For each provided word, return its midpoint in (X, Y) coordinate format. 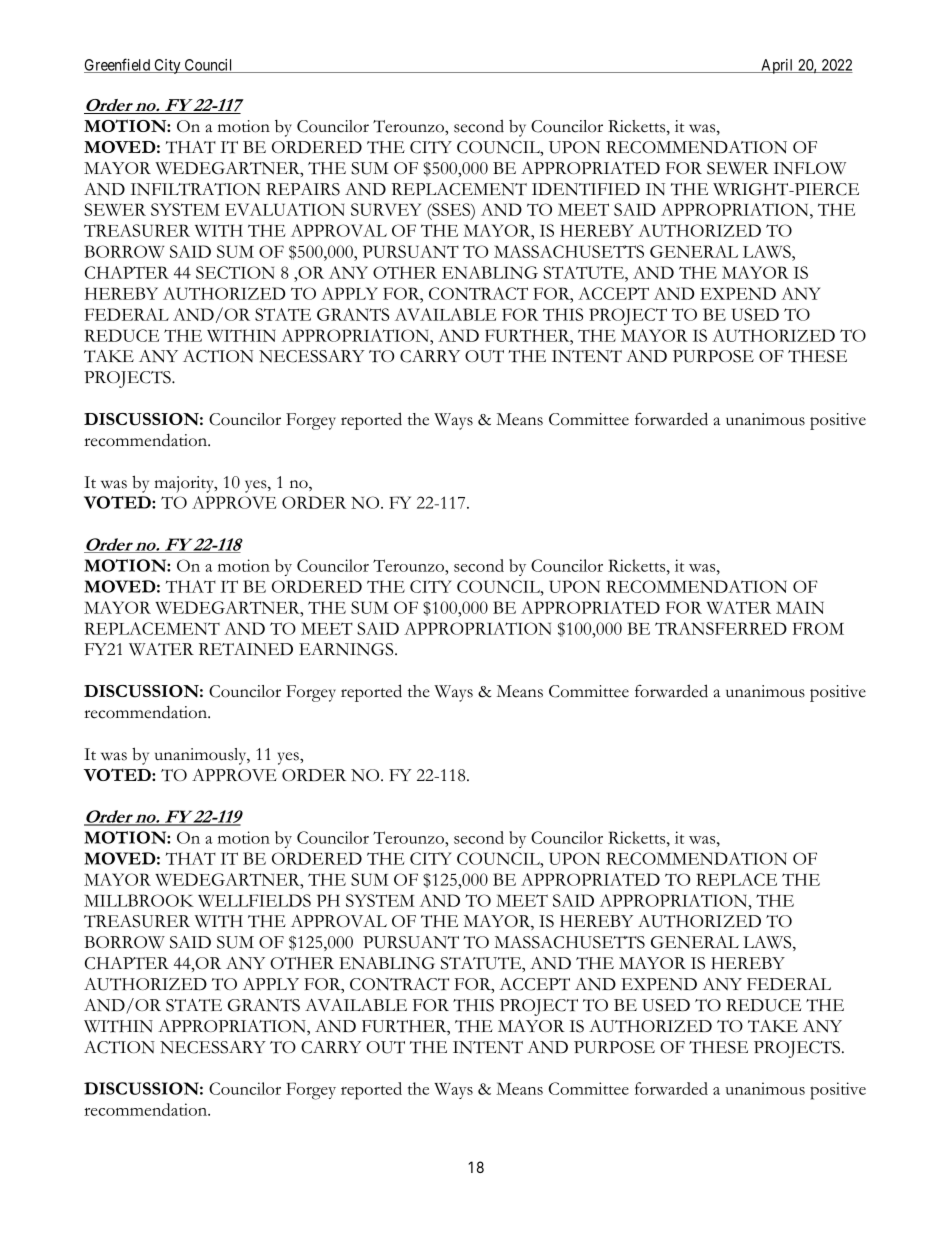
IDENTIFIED (586, 189)
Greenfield (118, 65)
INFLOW (810, 168)
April (777, 66)
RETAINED (246, 649)
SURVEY (386, 209)
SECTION (235, 272)
